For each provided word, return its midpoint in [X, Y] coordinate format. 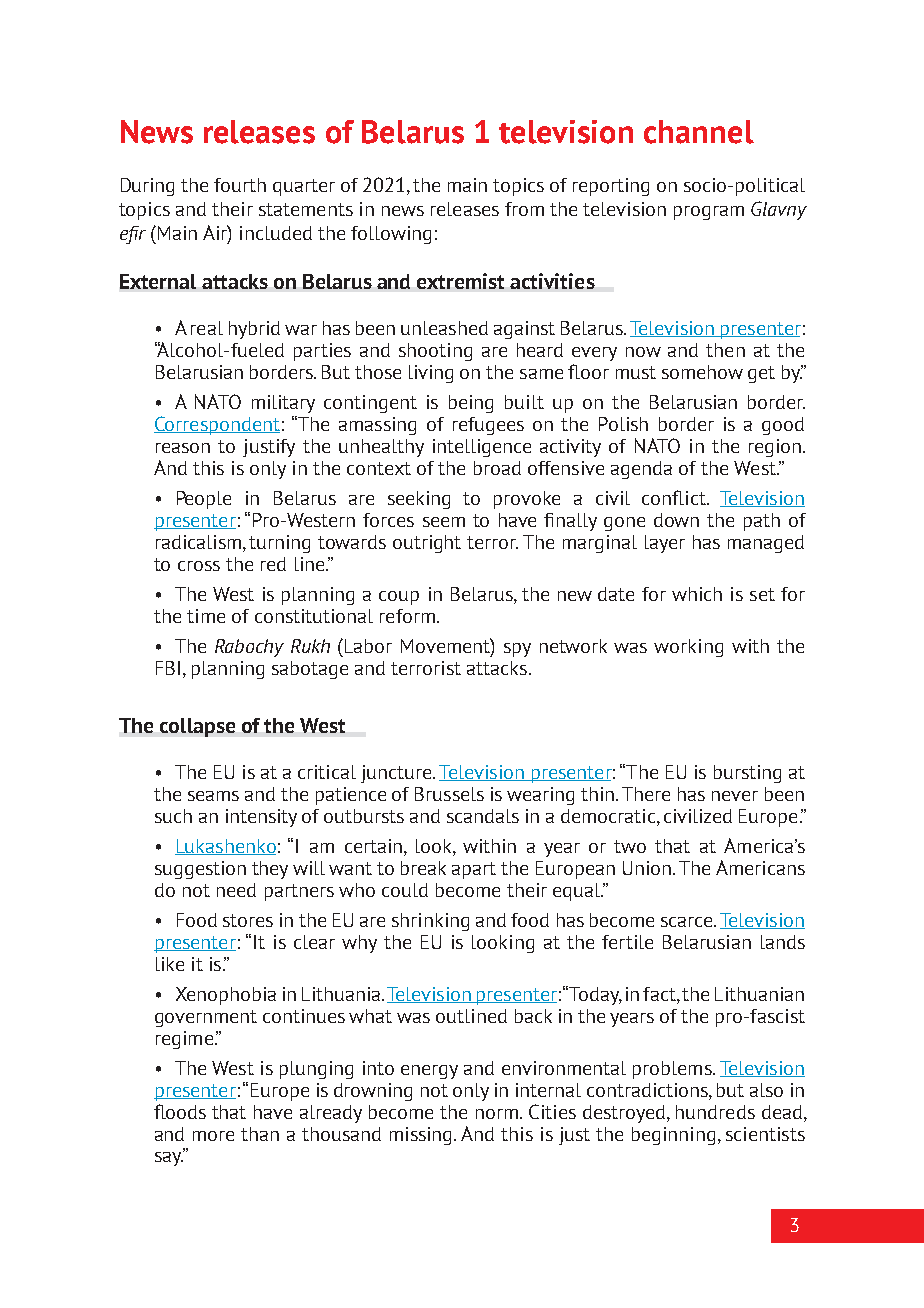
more [213, 1136]
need [236, 890]
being [471, 404]
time [206, 616]
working [688, 648]
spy [517, 650]
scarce [688, 922]
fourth [240, 185]
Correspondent [217, 425]
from [524, 209]
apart [474, 870]
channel [699, 132]
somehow [702, 372]
